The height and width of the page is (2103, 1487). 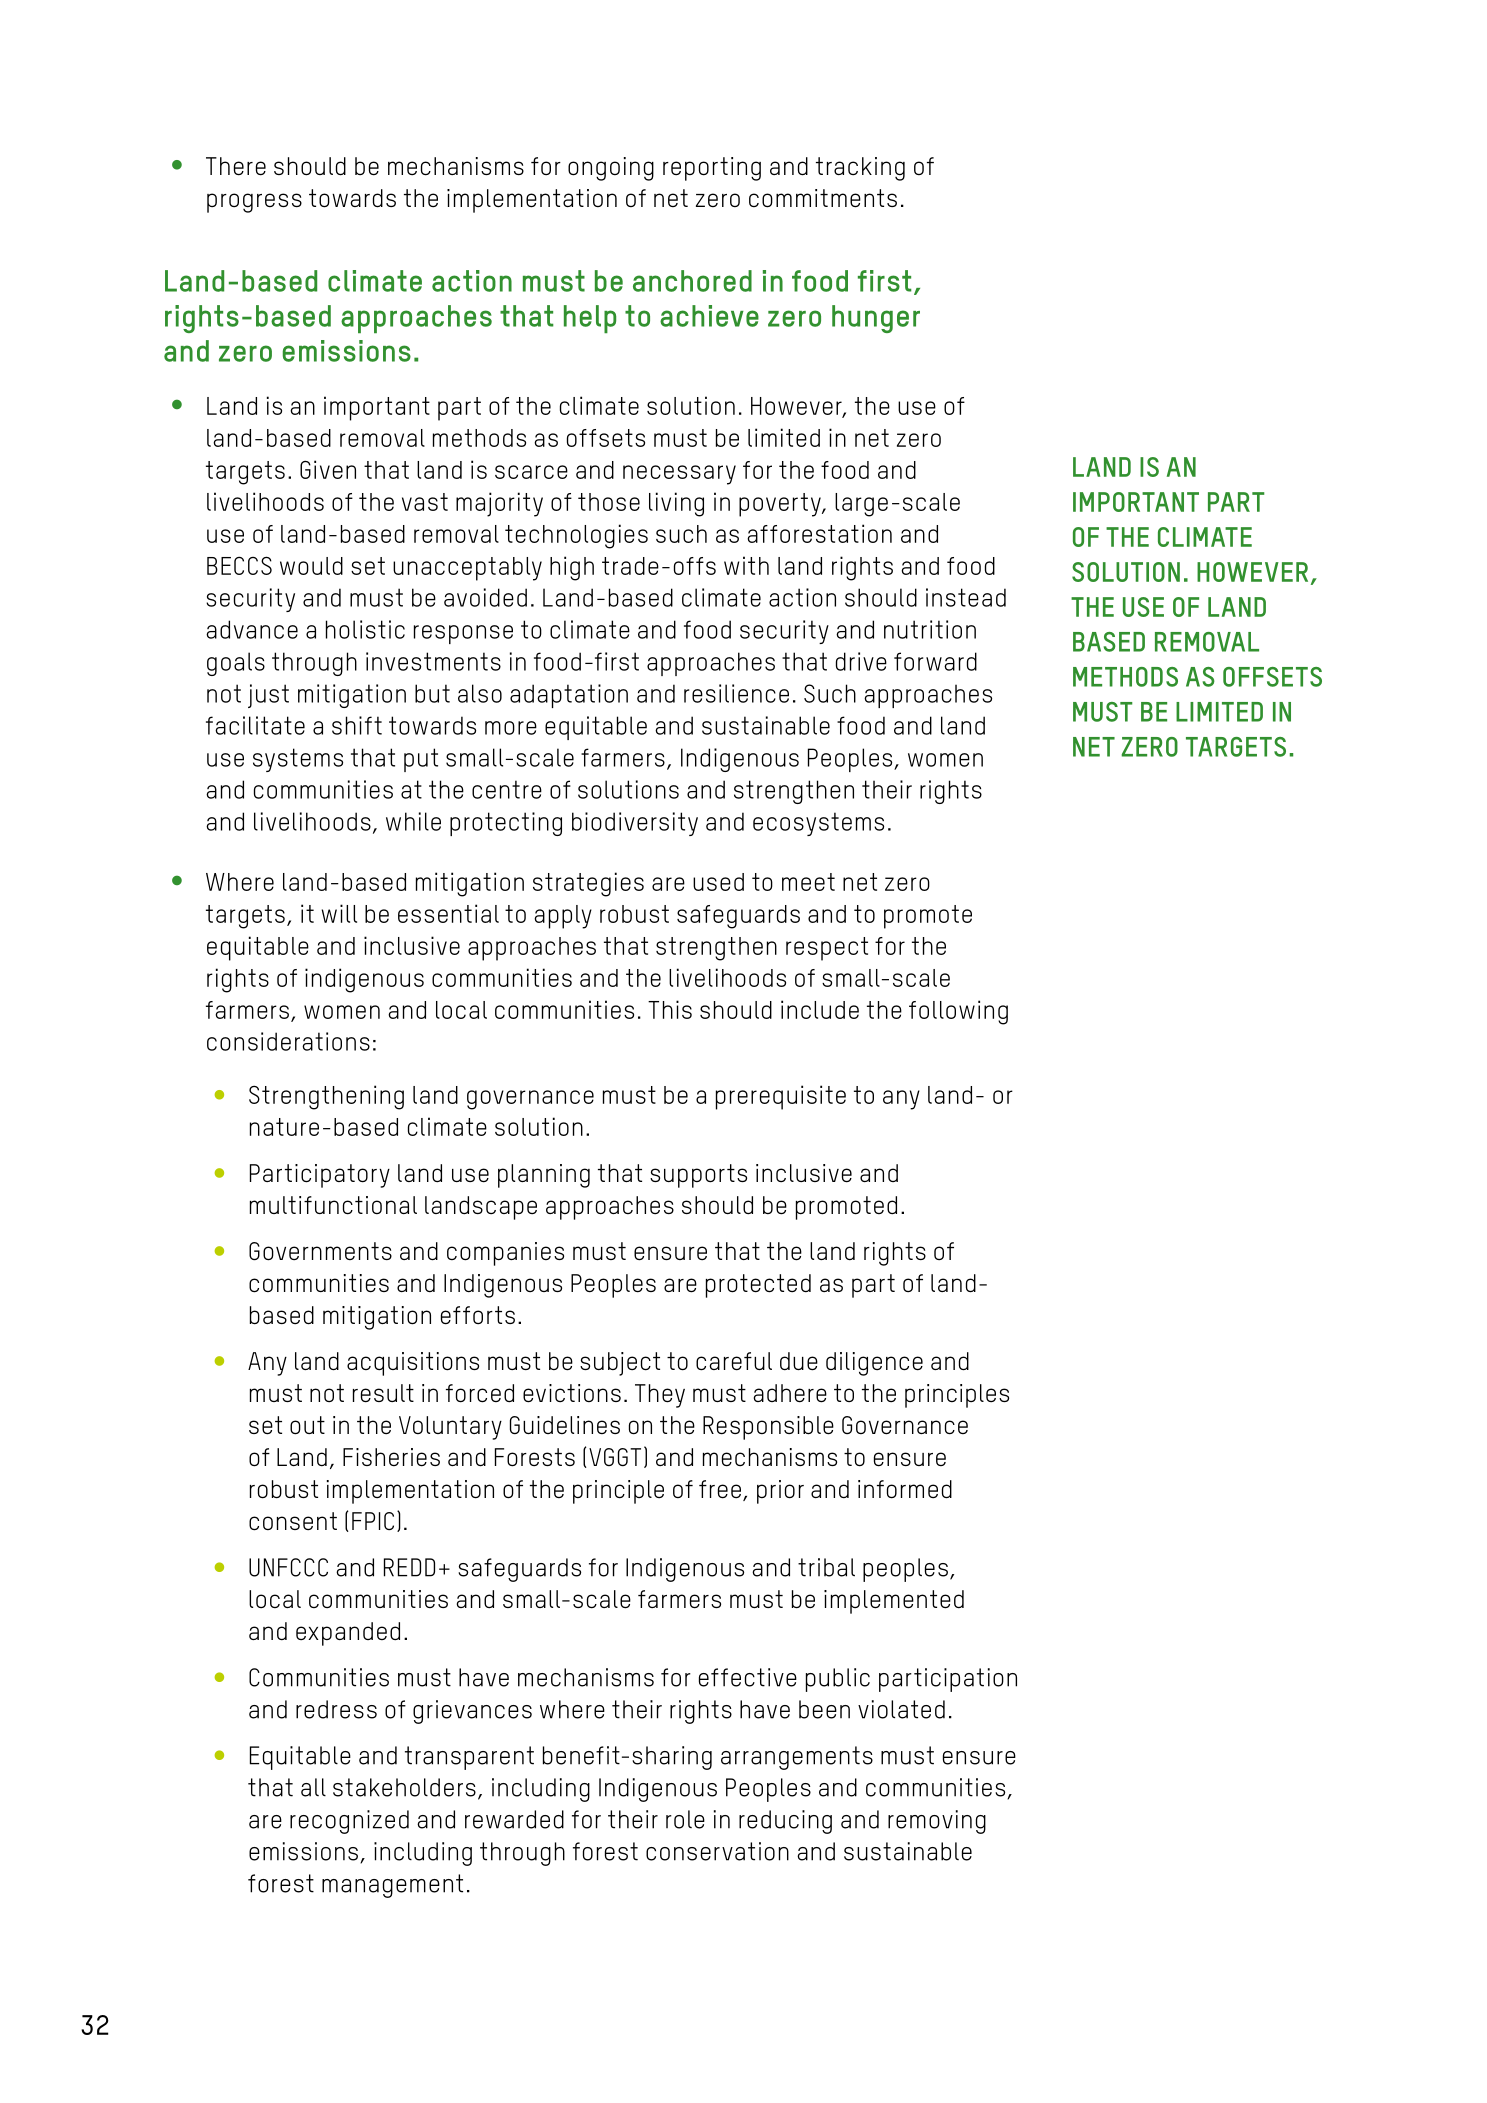 I want to click on tracking, so click(x=860, y=169).
